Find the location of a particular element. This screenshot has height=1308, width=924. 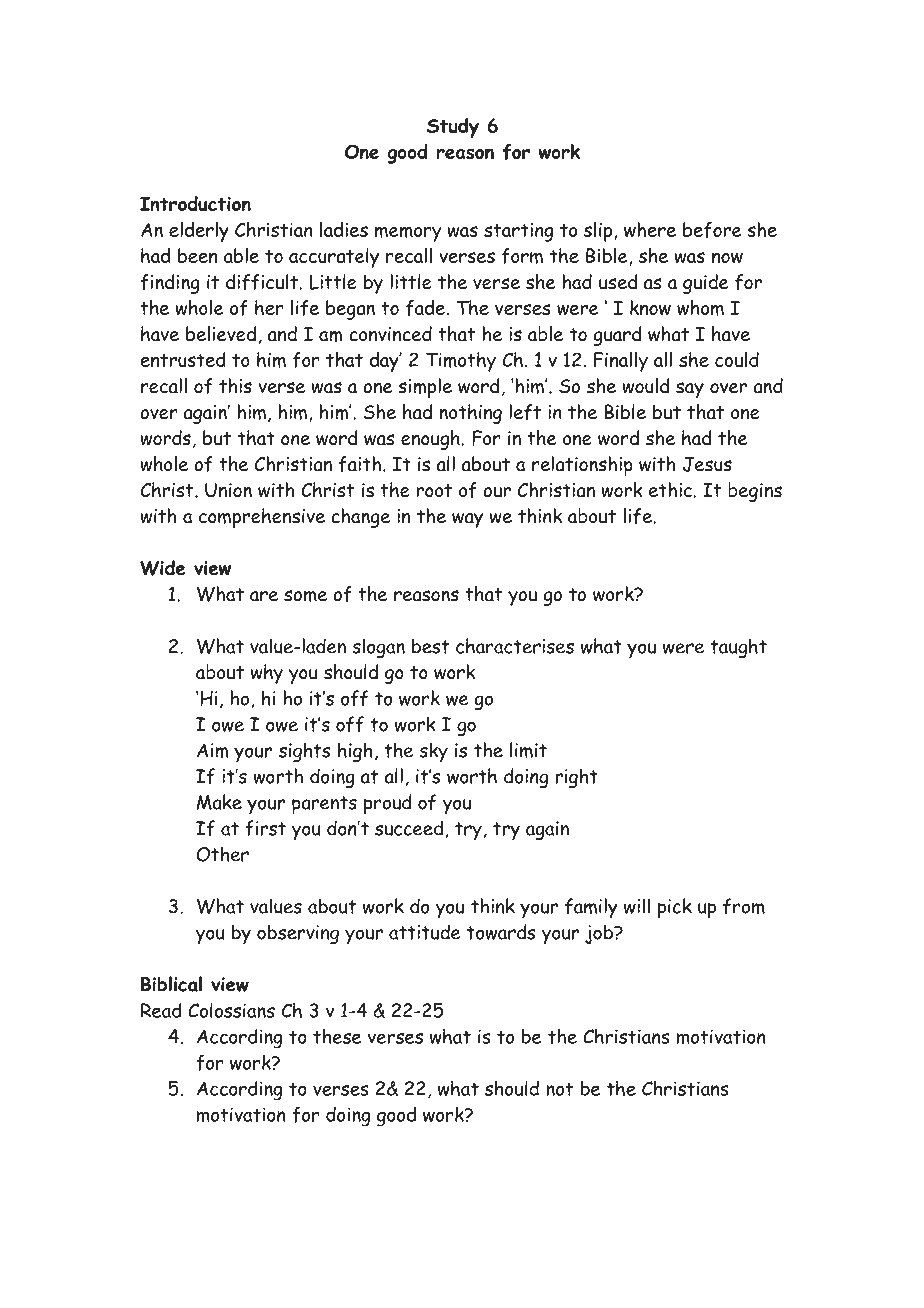

Aim is located at coordinates (212, 750).
